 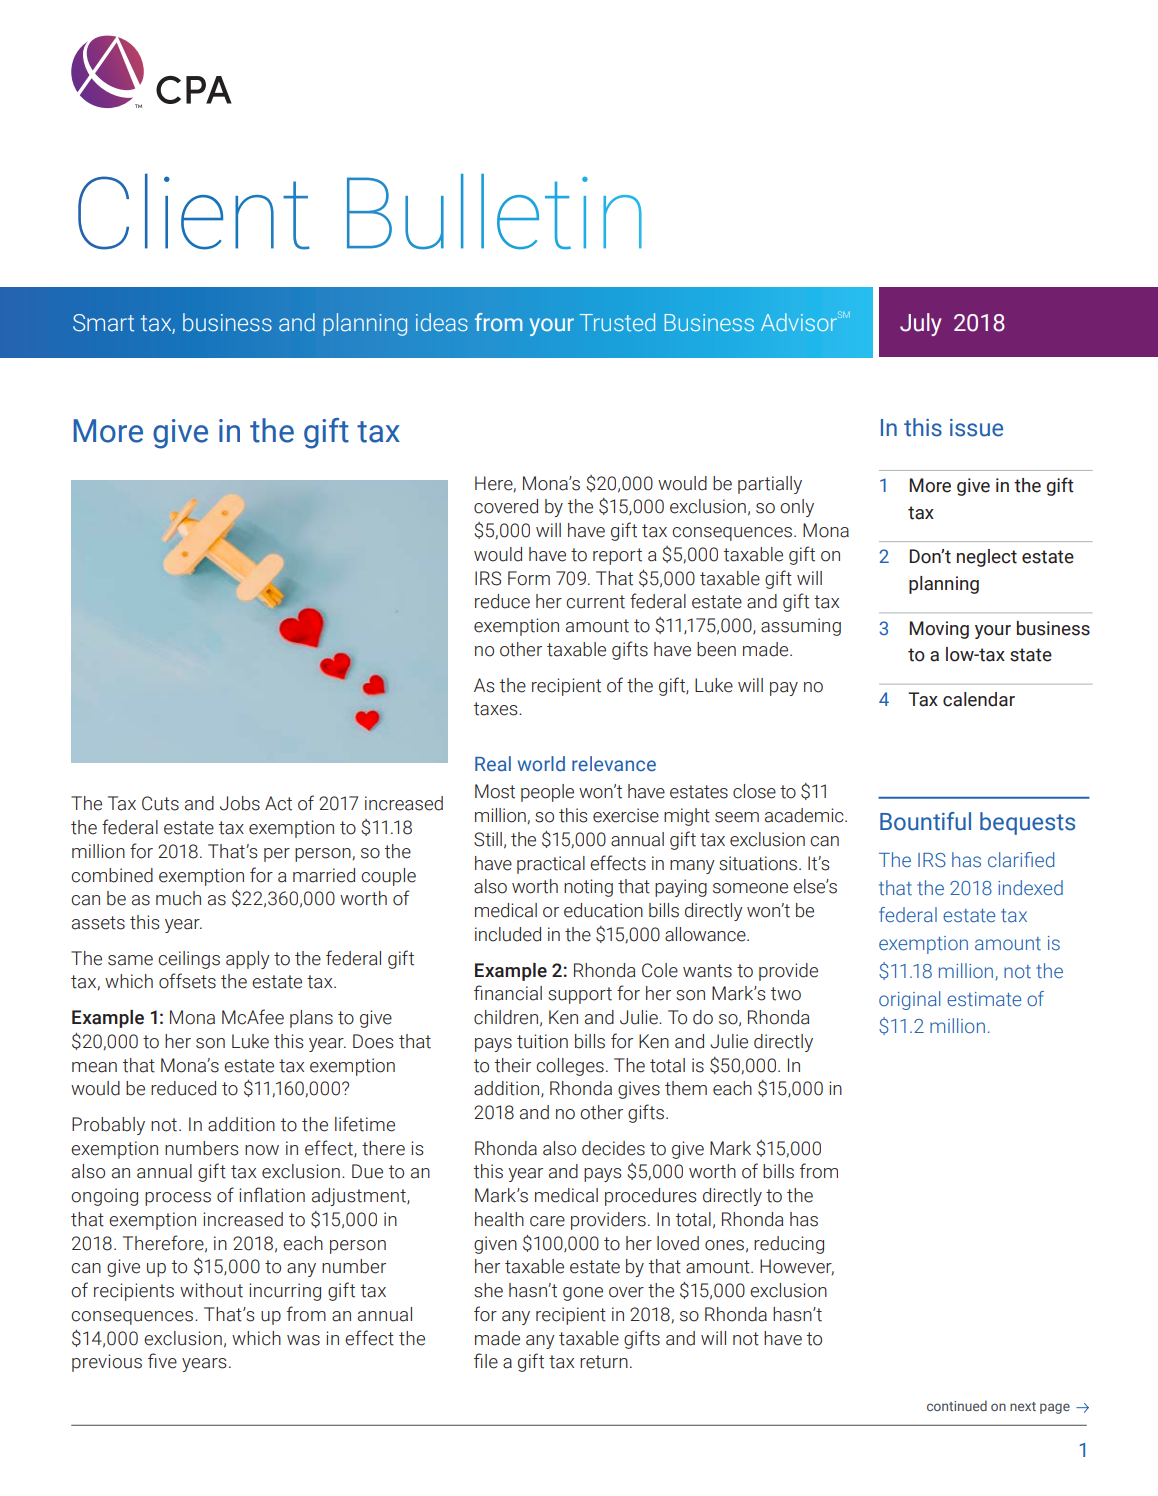 What do you see at coordinates (162, 1361) in the screenshot?
I see `five` at bounding box center [162, 1361].
